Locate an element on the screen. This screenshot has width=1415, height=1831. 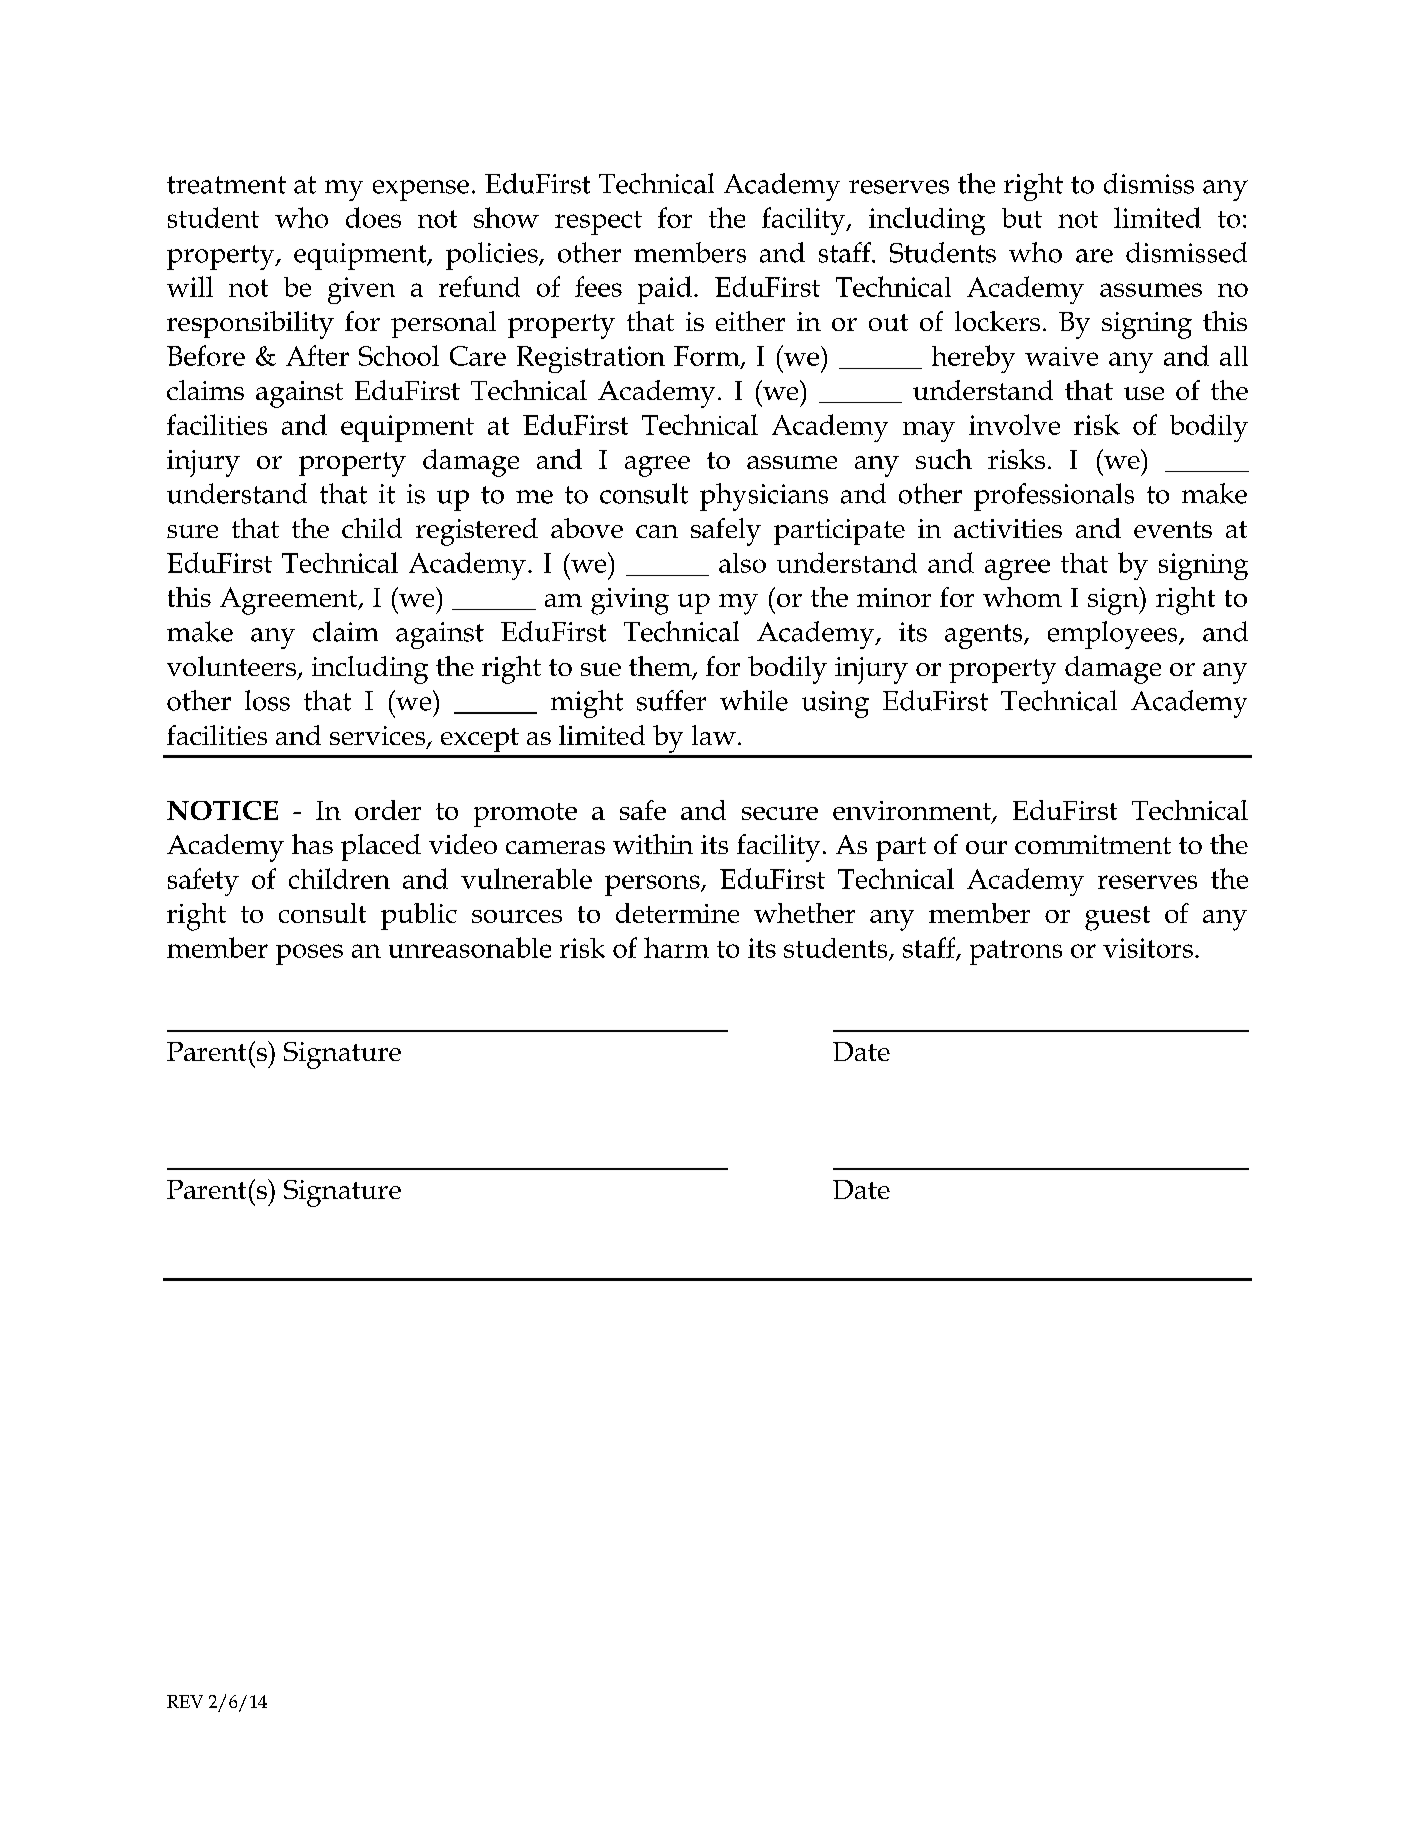
also is located at coordinates (742, 563).
